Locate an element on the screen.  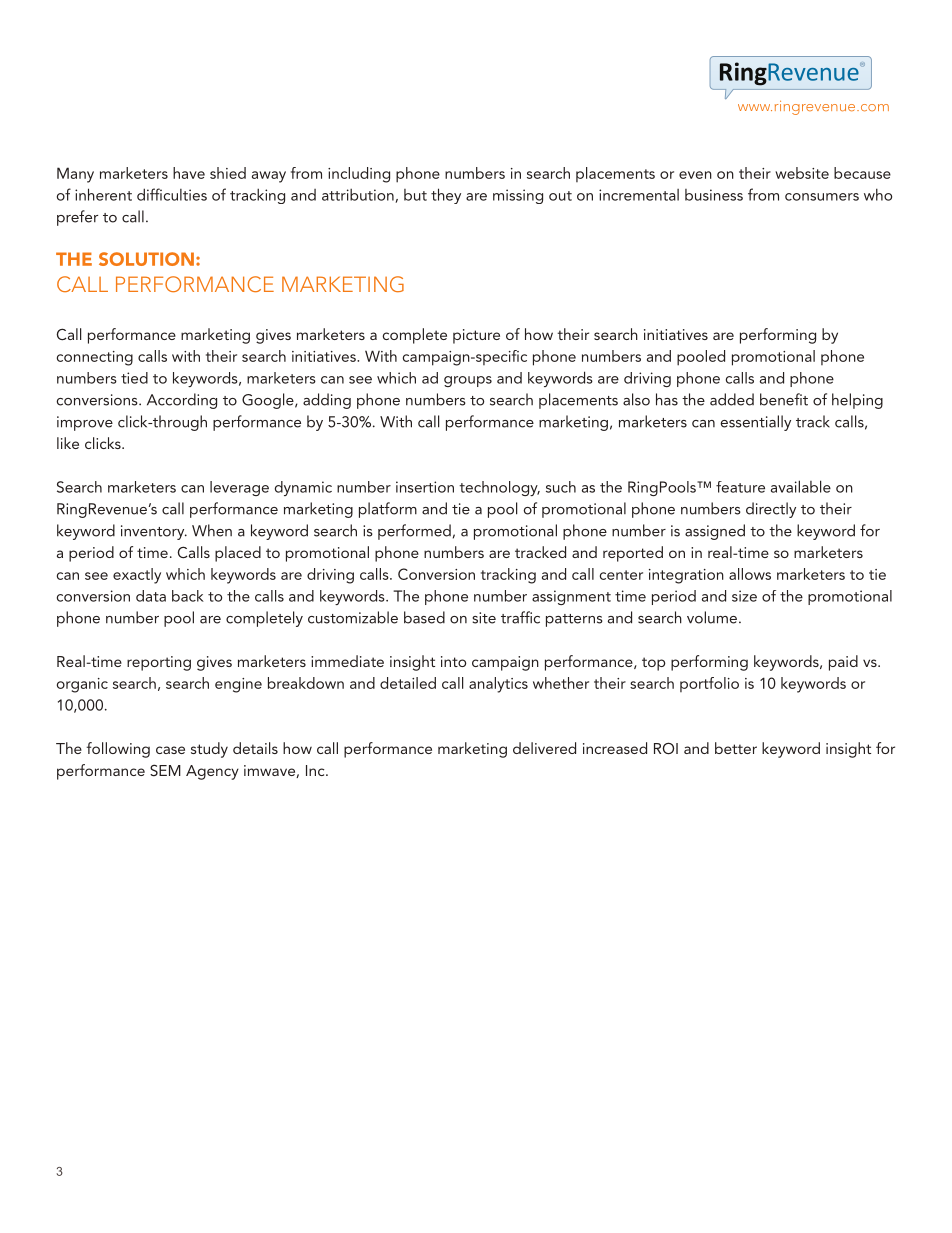
they is located at coordinates (446, 196).
